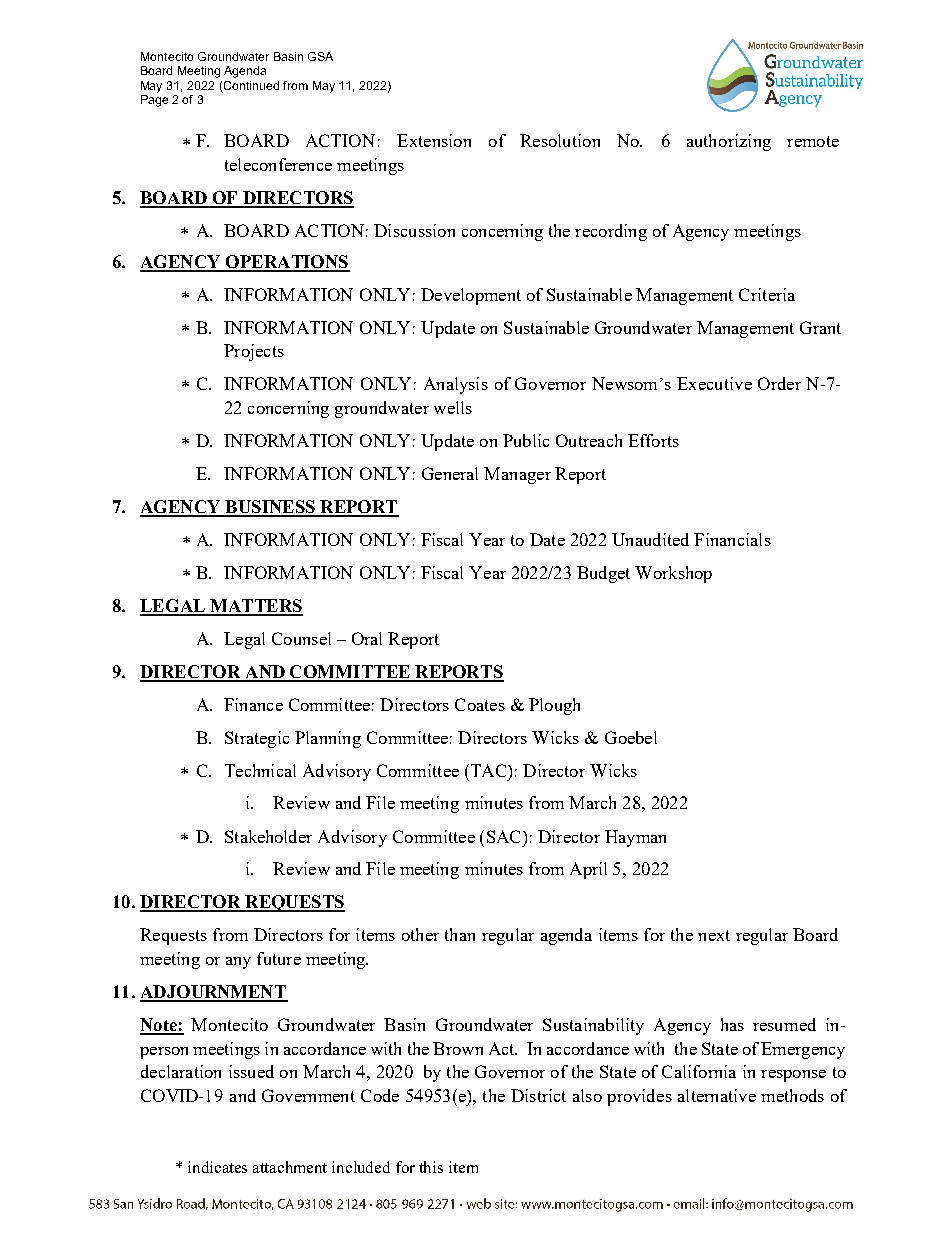 The width and height of the document is (952, 1233). What do you see at coordinates (714, 935) in the document?
I see `next` at bounding box center [714, 935].
